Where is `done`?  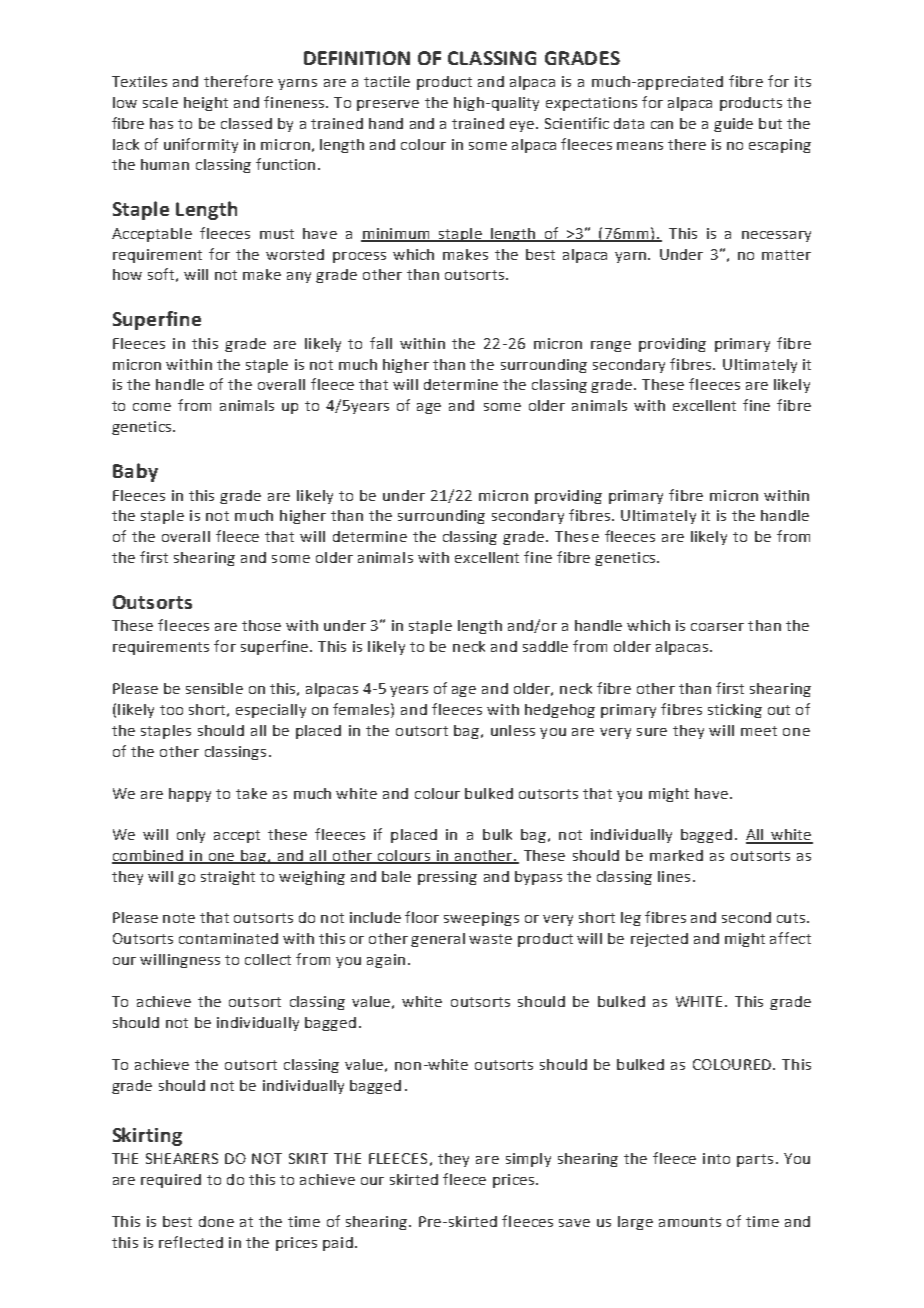 done is located at coordinates (216, 1221).
